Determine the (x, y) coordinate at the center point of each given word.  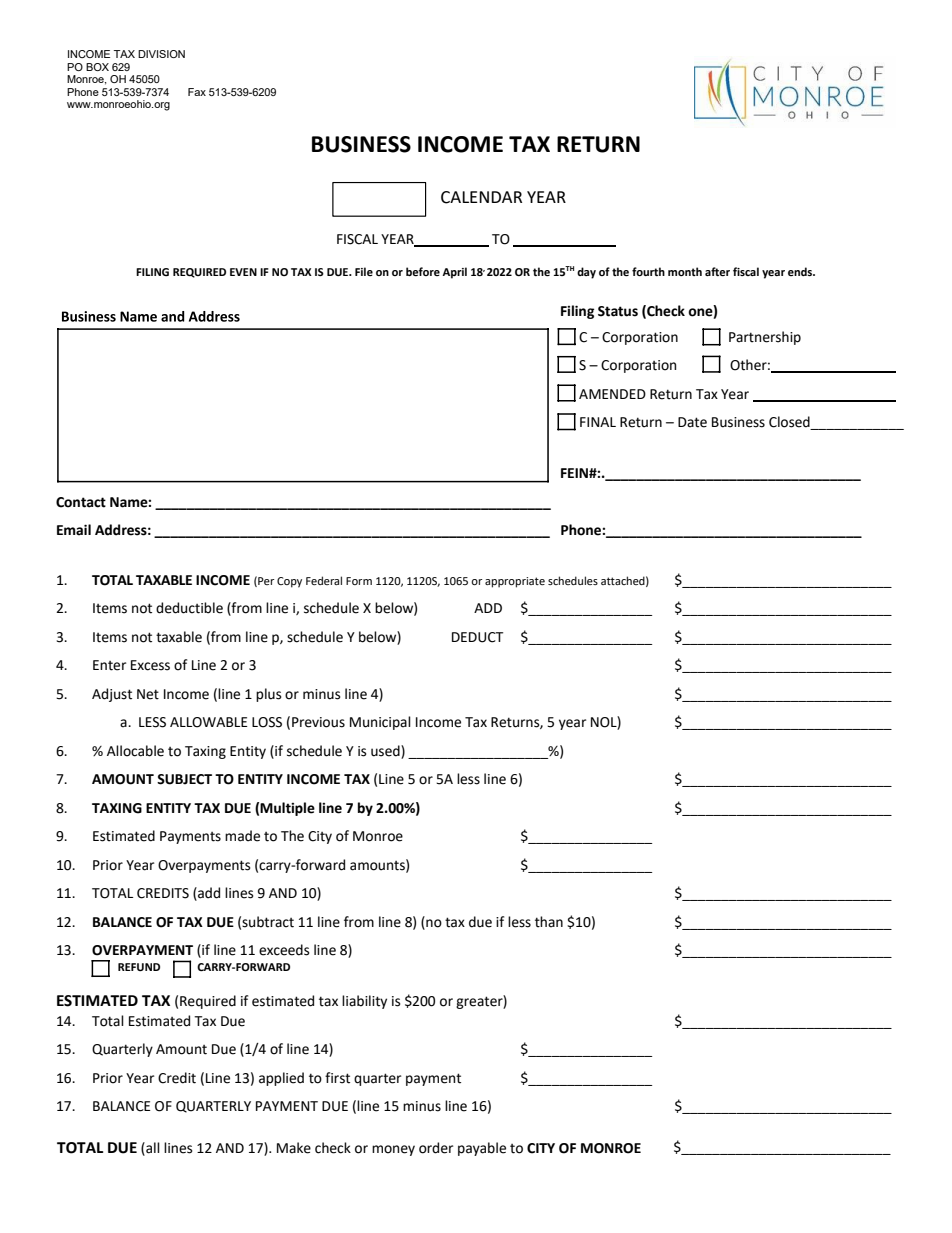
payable (482, 1149)
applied (281, 1079)
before (423, 271)
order (436, 1148)
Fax (197, 92)
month (685, 271)
